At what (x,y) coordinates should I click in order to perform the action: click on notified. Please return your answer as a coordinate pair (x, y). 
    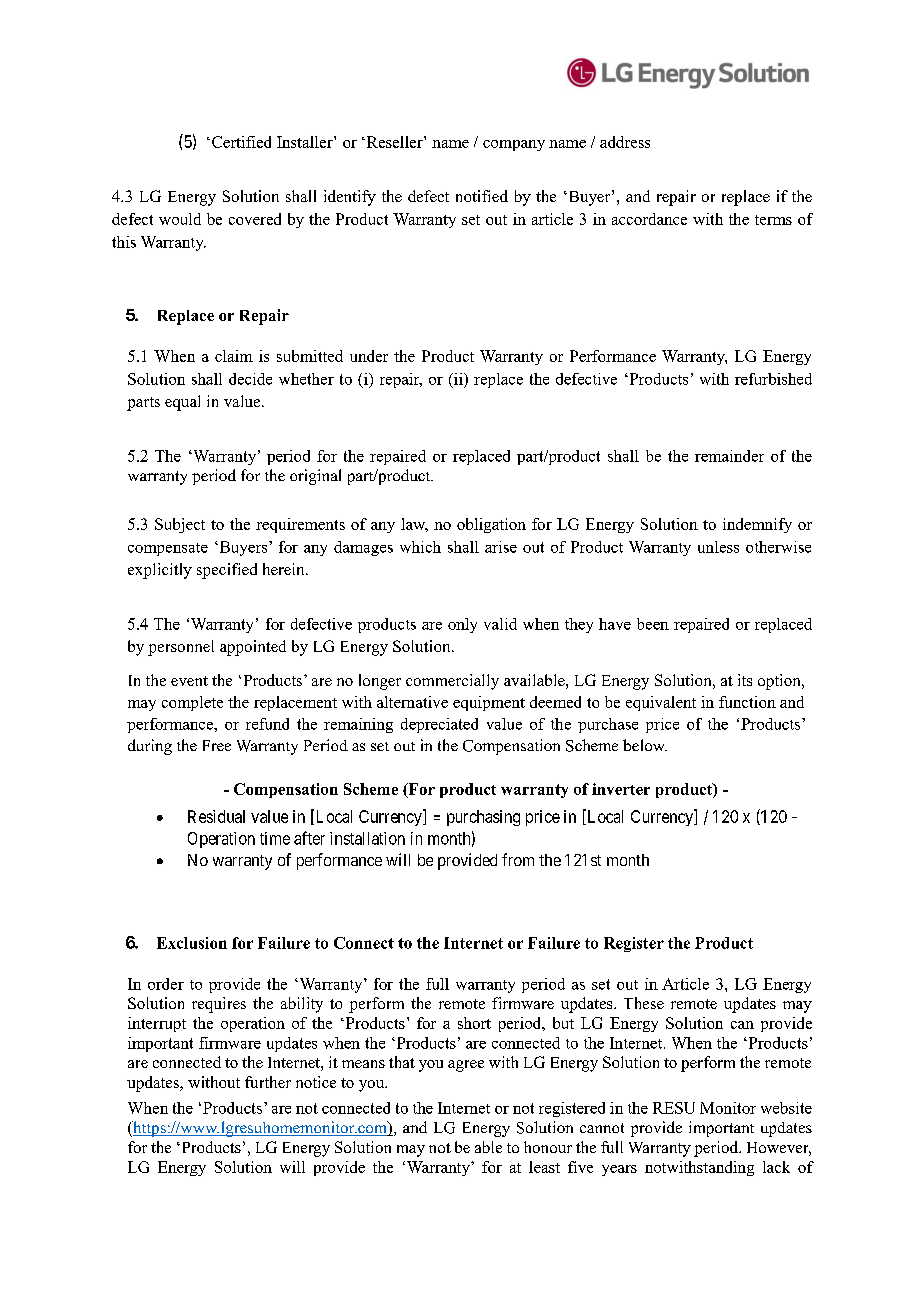
    Looking at the image, I should click on (482, 196).
